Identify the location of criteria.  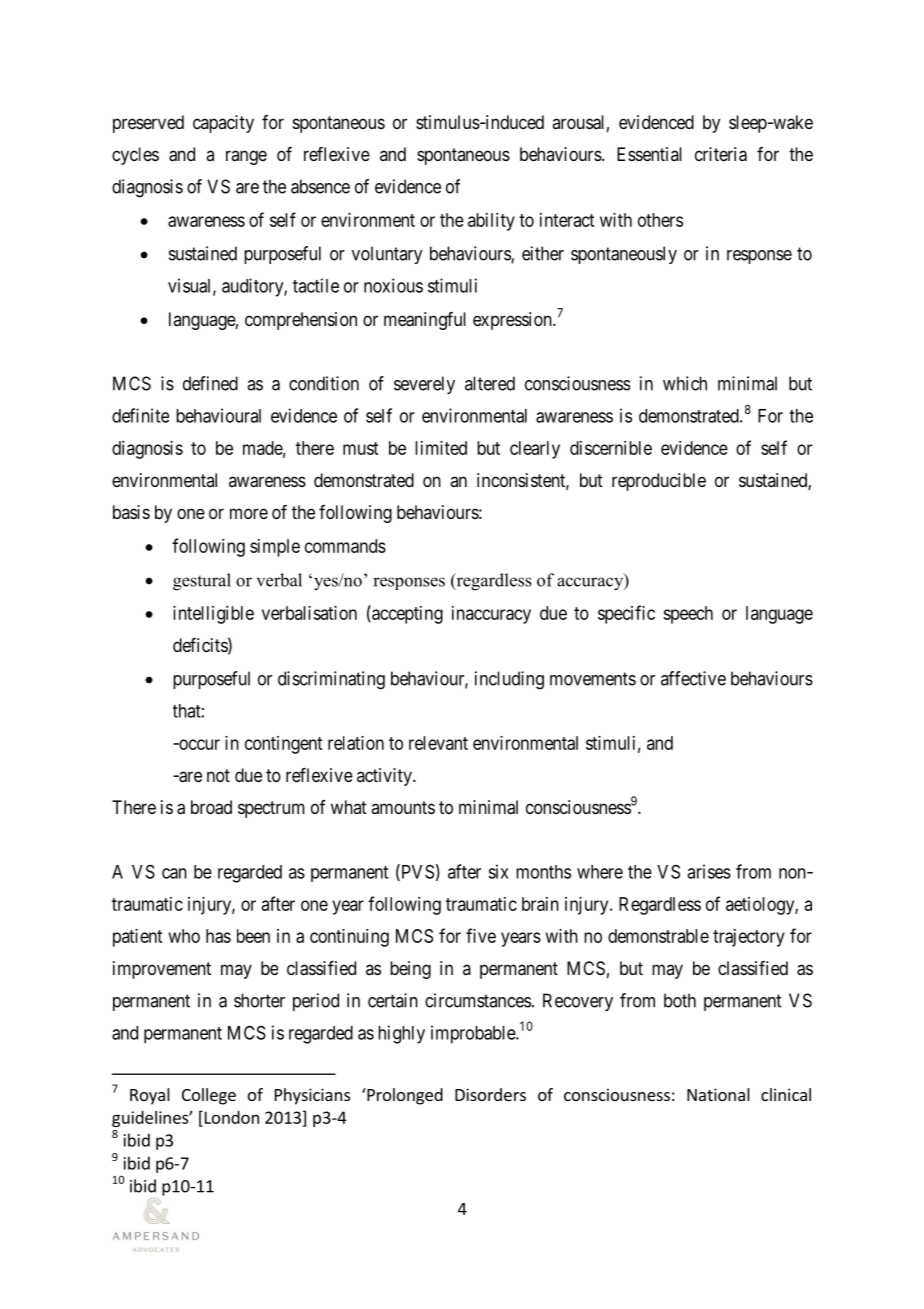
(721, 154).
